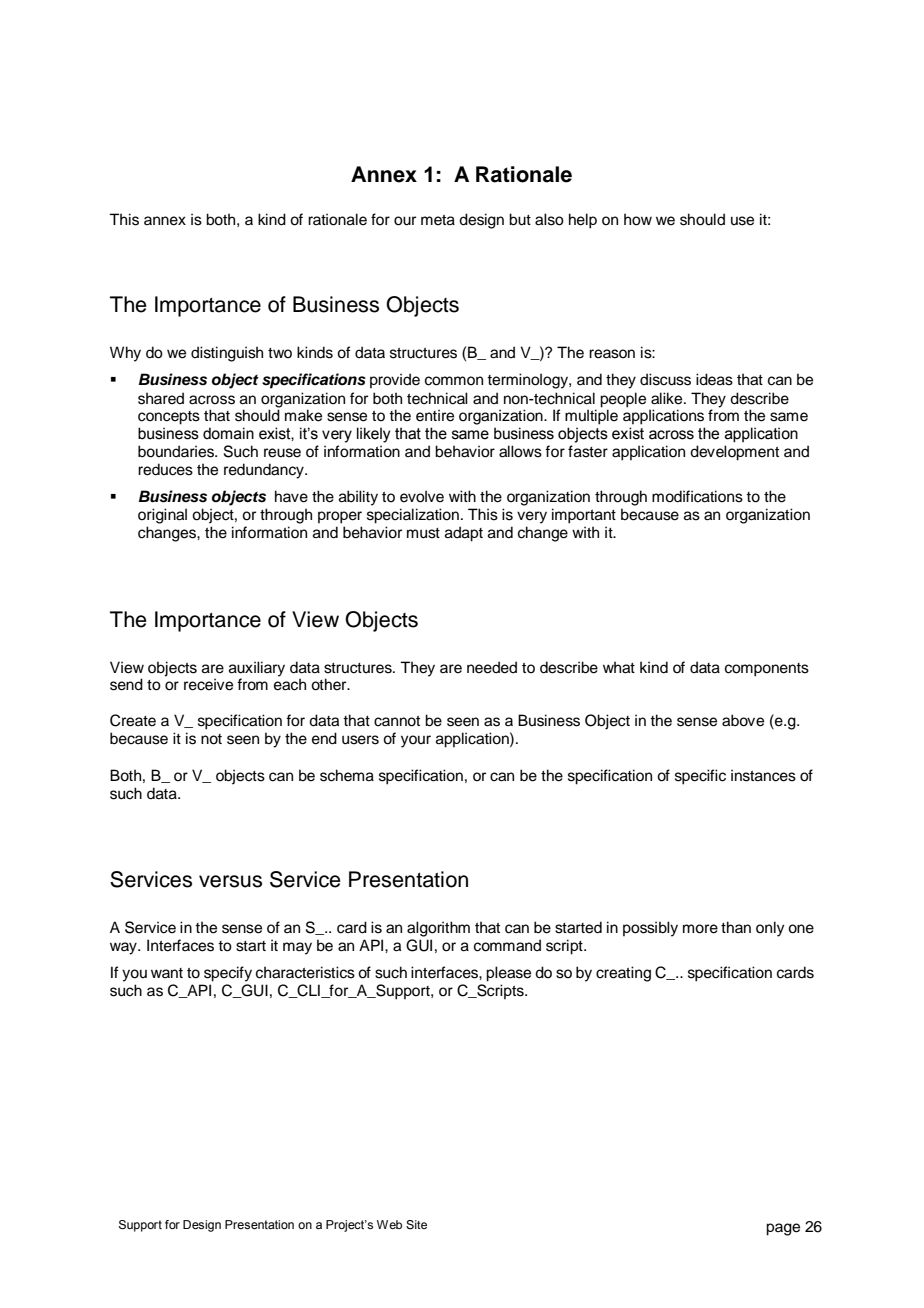 Image resolution: width=924 pixels, height=1308 pixels. Describe the element at coordinates (438, 929) in the document. I see `algorithm` at that location.
